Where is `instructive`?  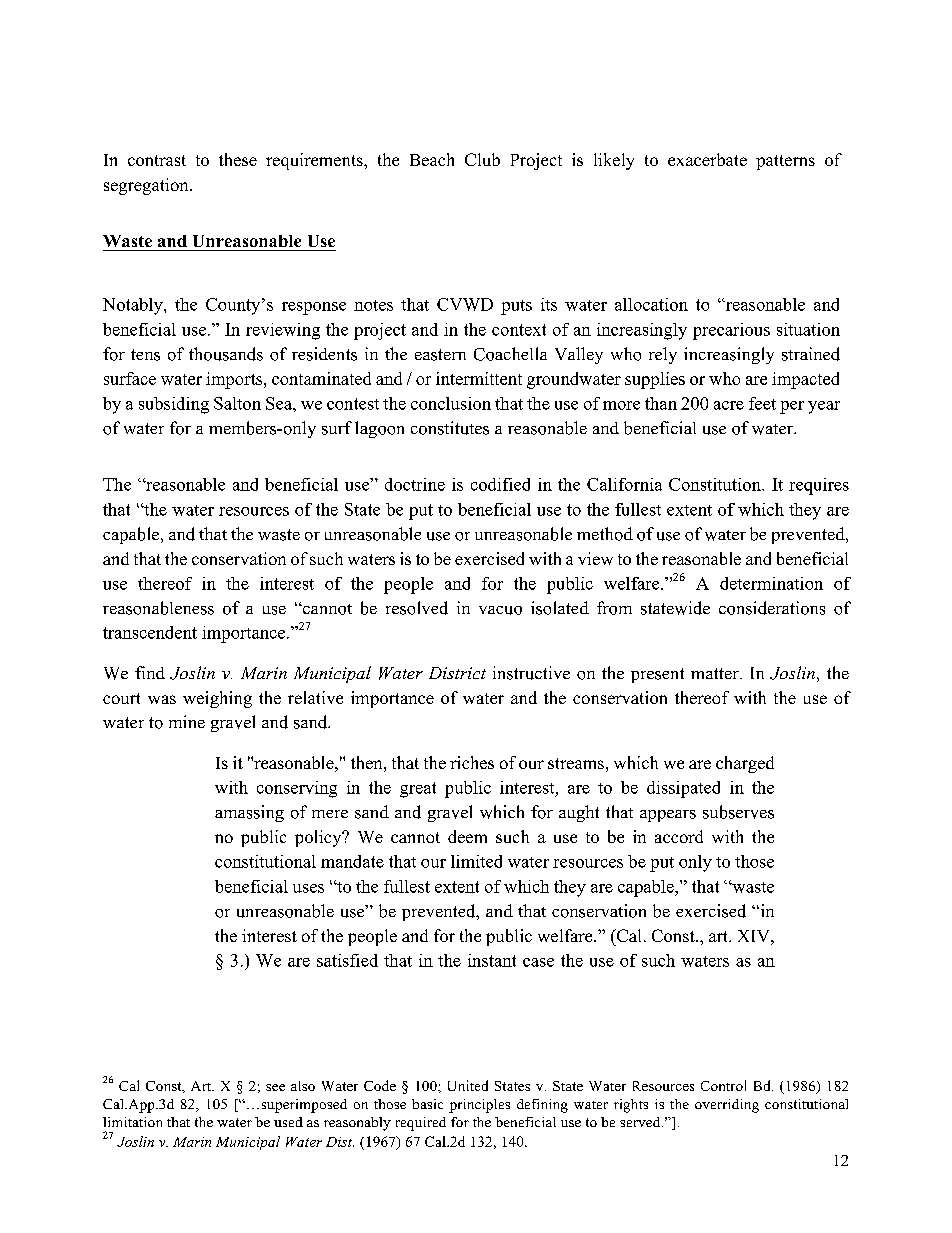 instructive is located at coordinates (531, 673).
